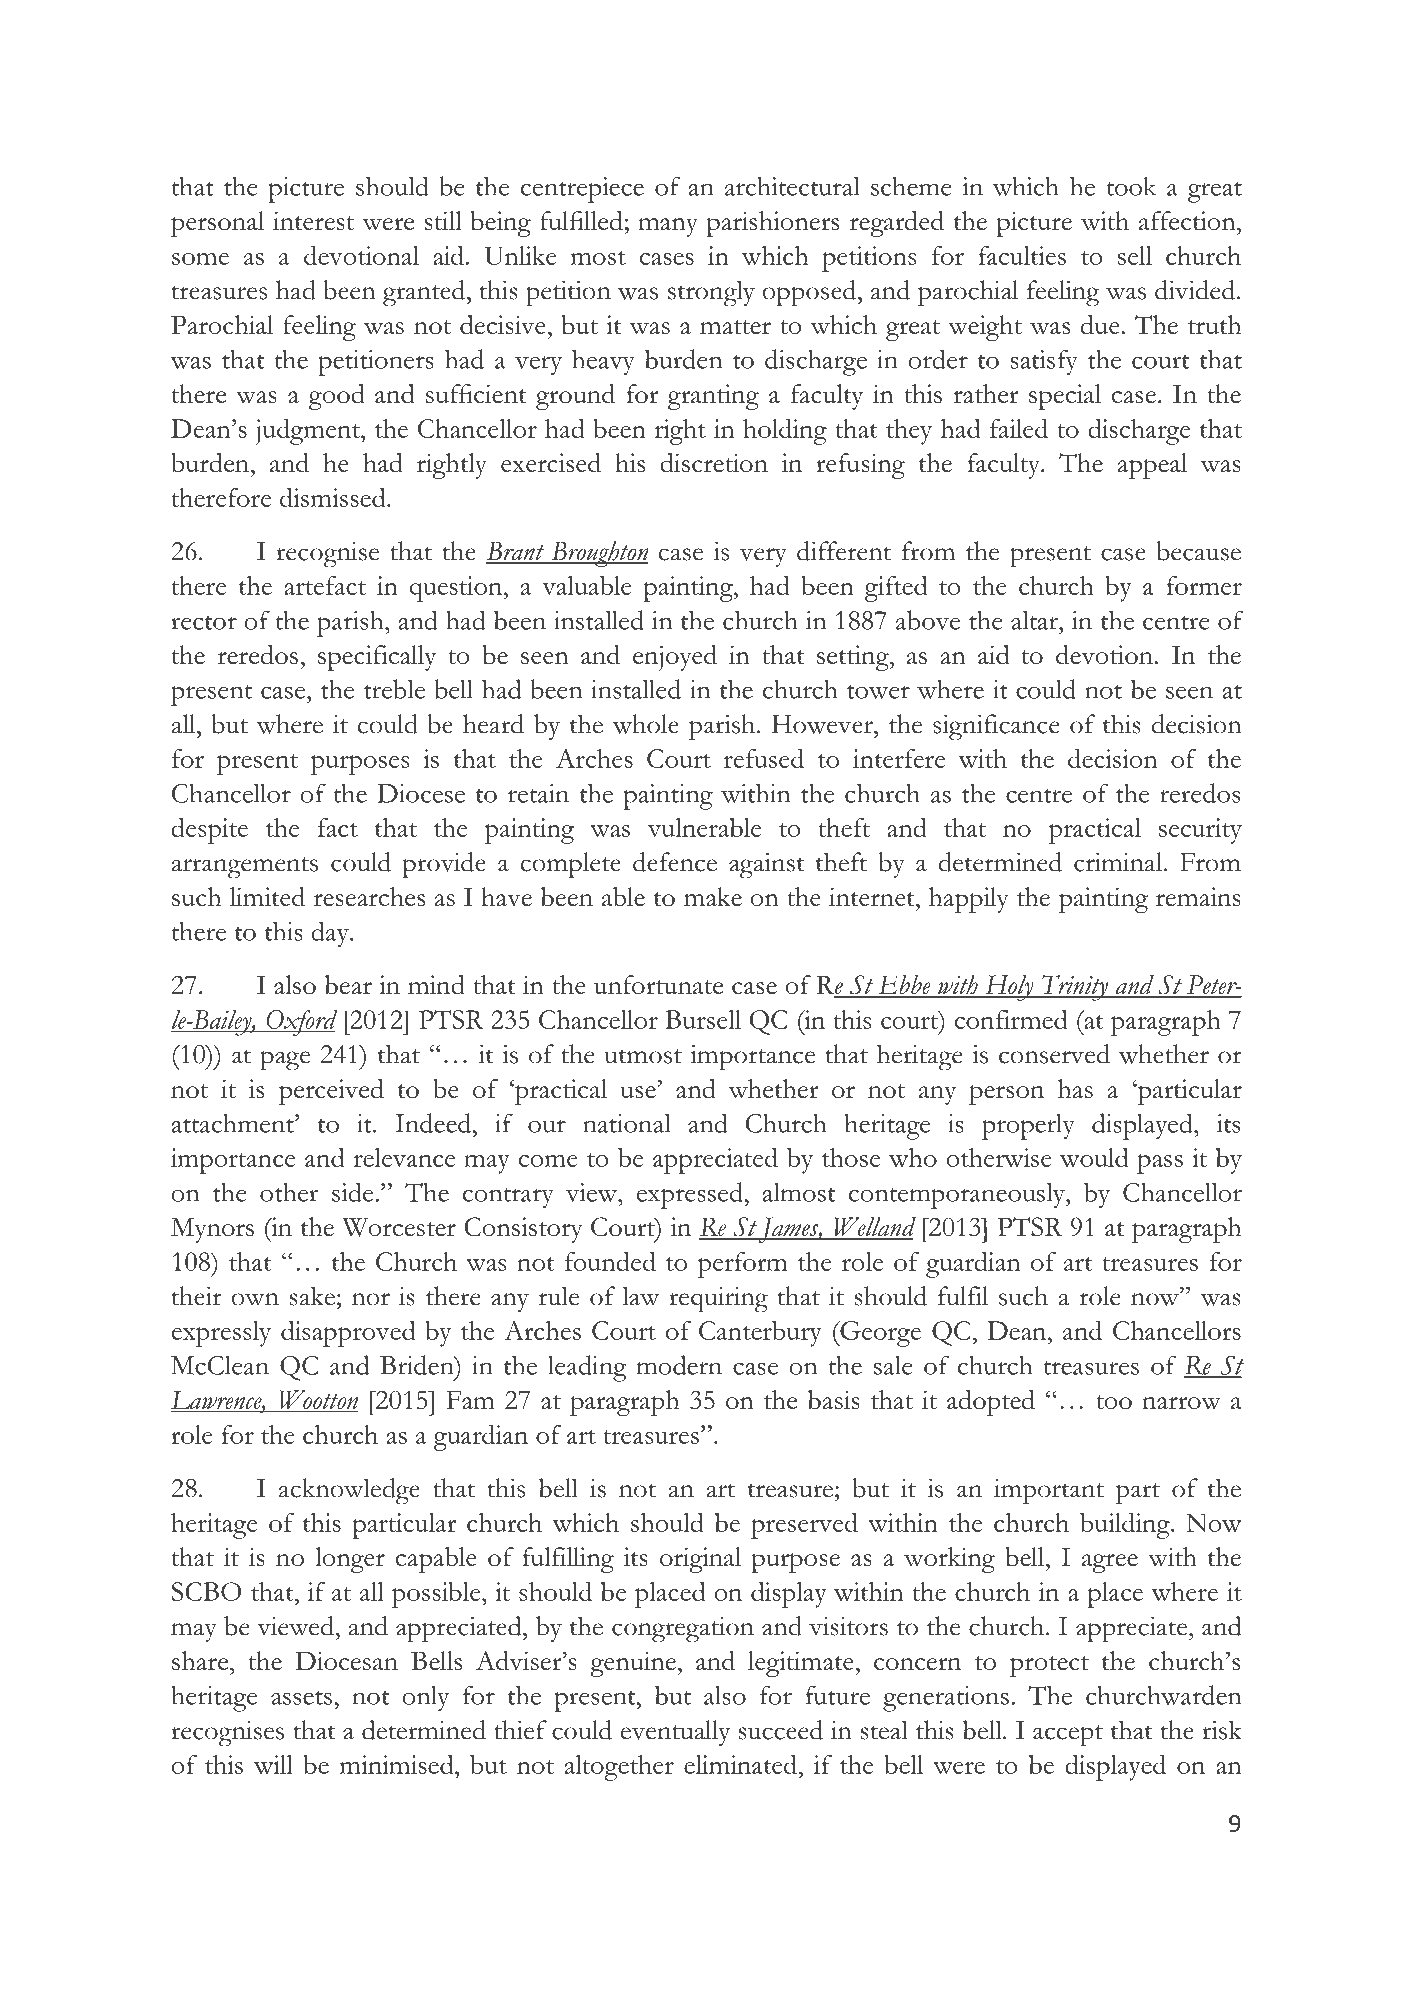 This image has height=1998, width=1412. What do you see at coordinates (675, 658) in the image?
I see `enjoyed` at bounding box center [675, 658].
